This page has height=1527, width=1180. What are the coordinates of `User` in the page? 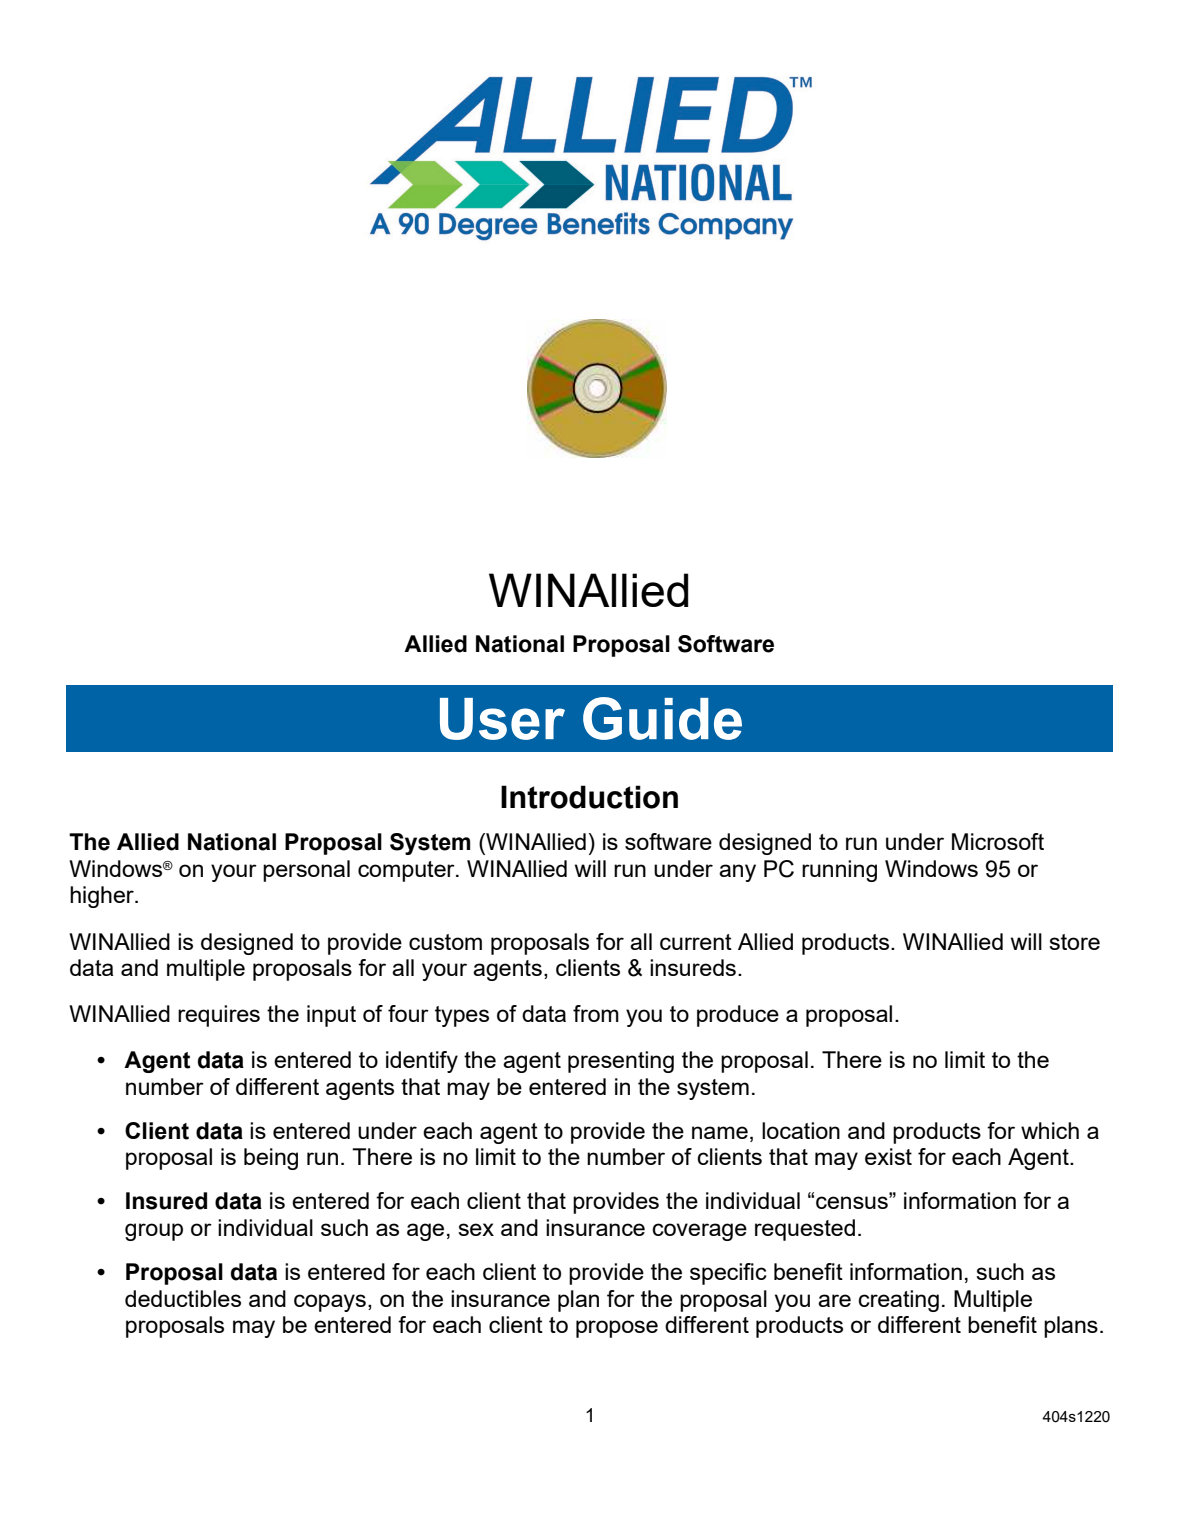 It's located at (502, 719).
